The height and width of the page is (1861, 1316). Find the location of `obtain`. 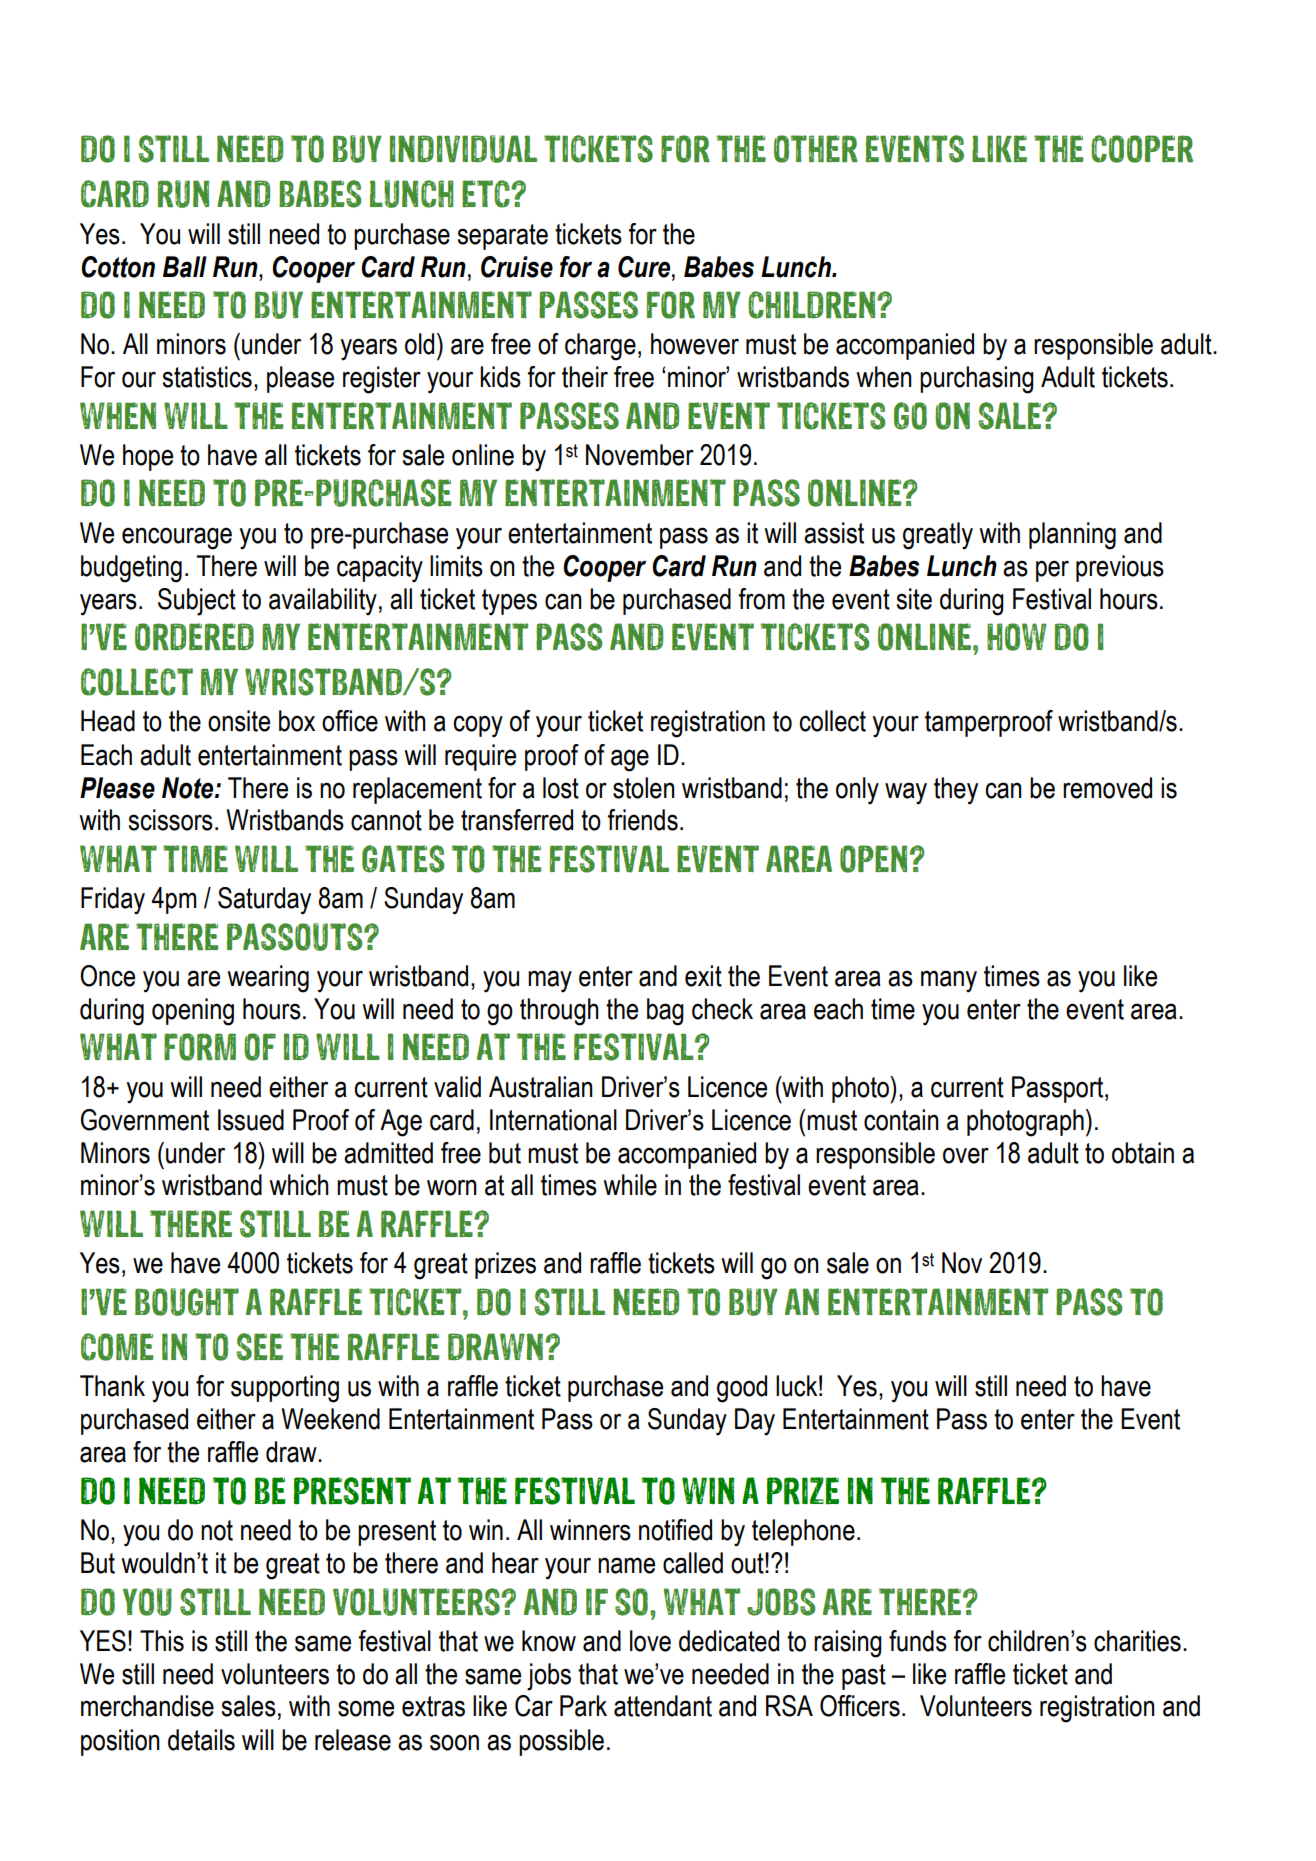

obtain is located at coordinates (1143, 1153).
